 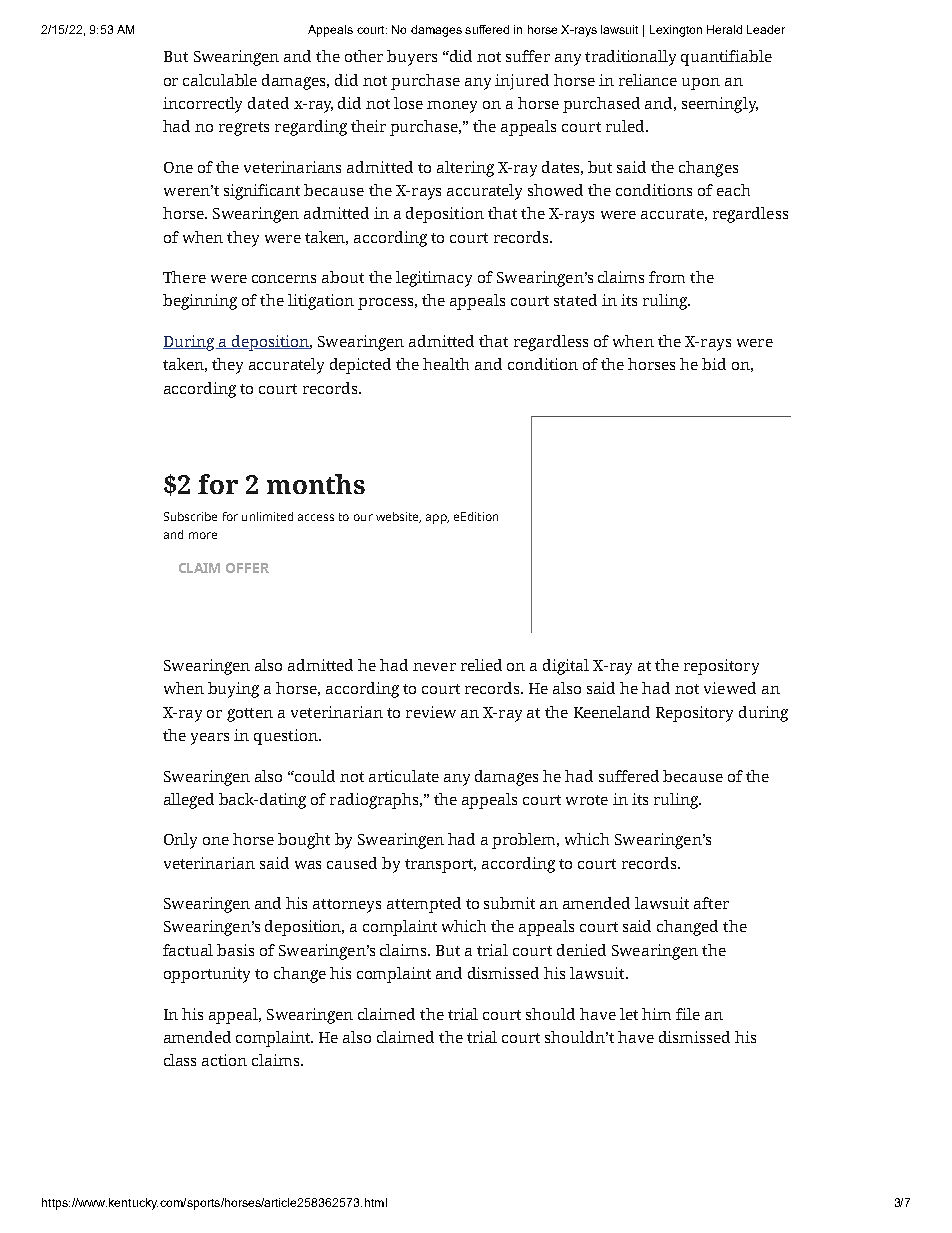 I want to click on health, so click(x=446, y=364).
